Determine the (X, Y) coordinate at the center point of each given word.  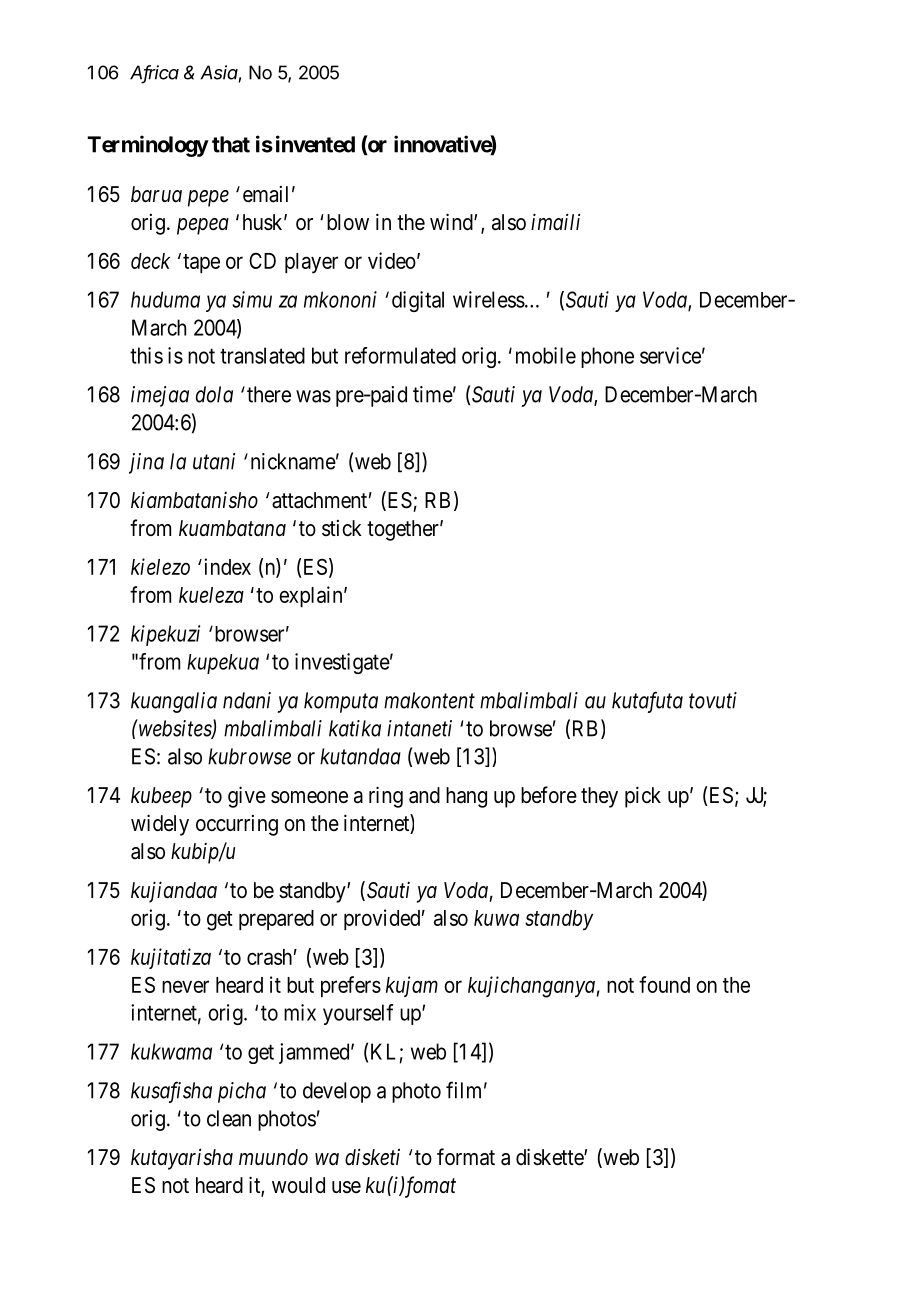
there (269, 394)
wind (452, 222)
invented (315, 144)
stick (342, 528)
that (231, 144)
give (247, 797)
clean (229, 1118)
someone (309, 797)
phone (607, 357)
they (599, 797)
